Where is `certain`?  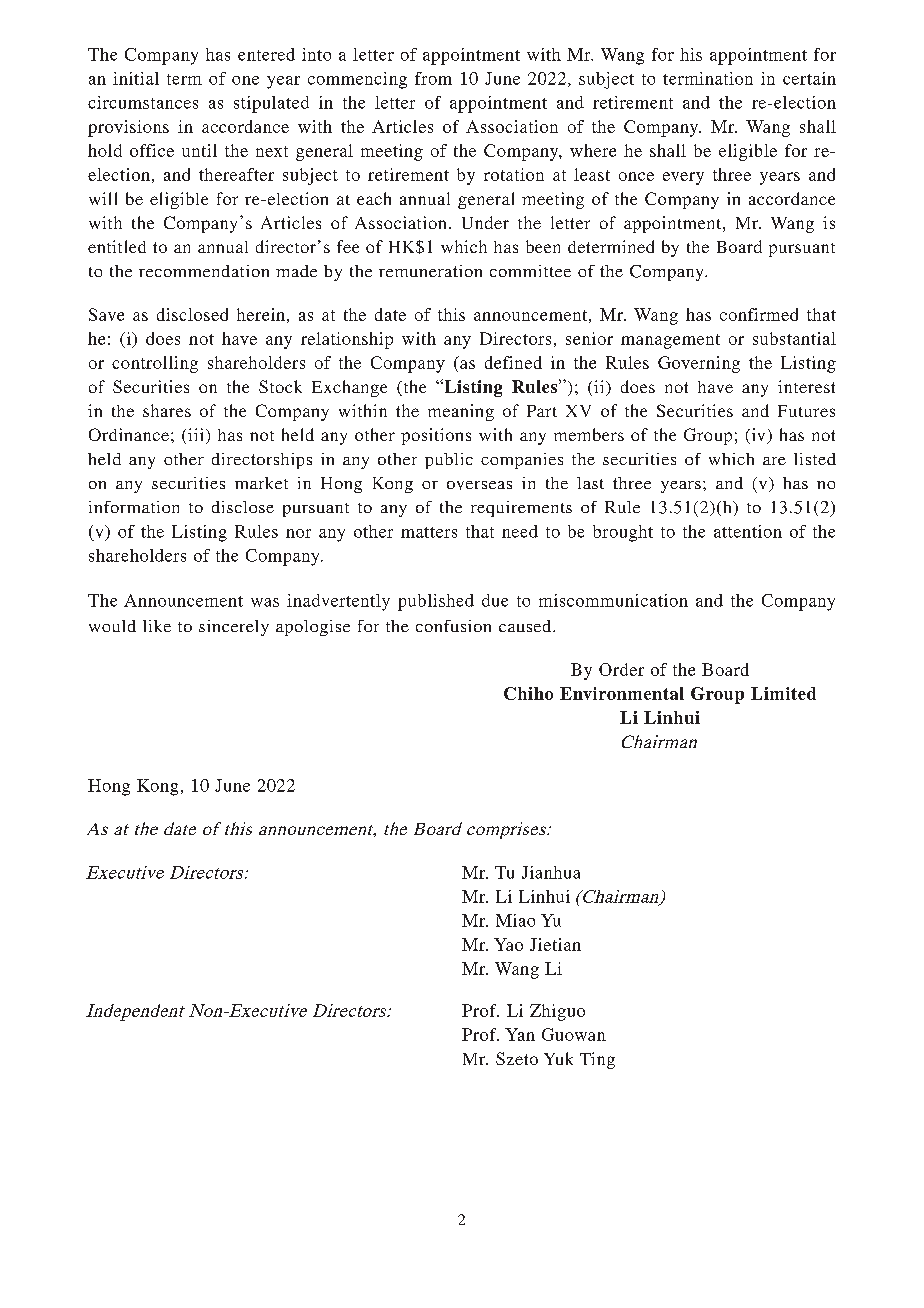 certain is located at coordinates (809, 78).
